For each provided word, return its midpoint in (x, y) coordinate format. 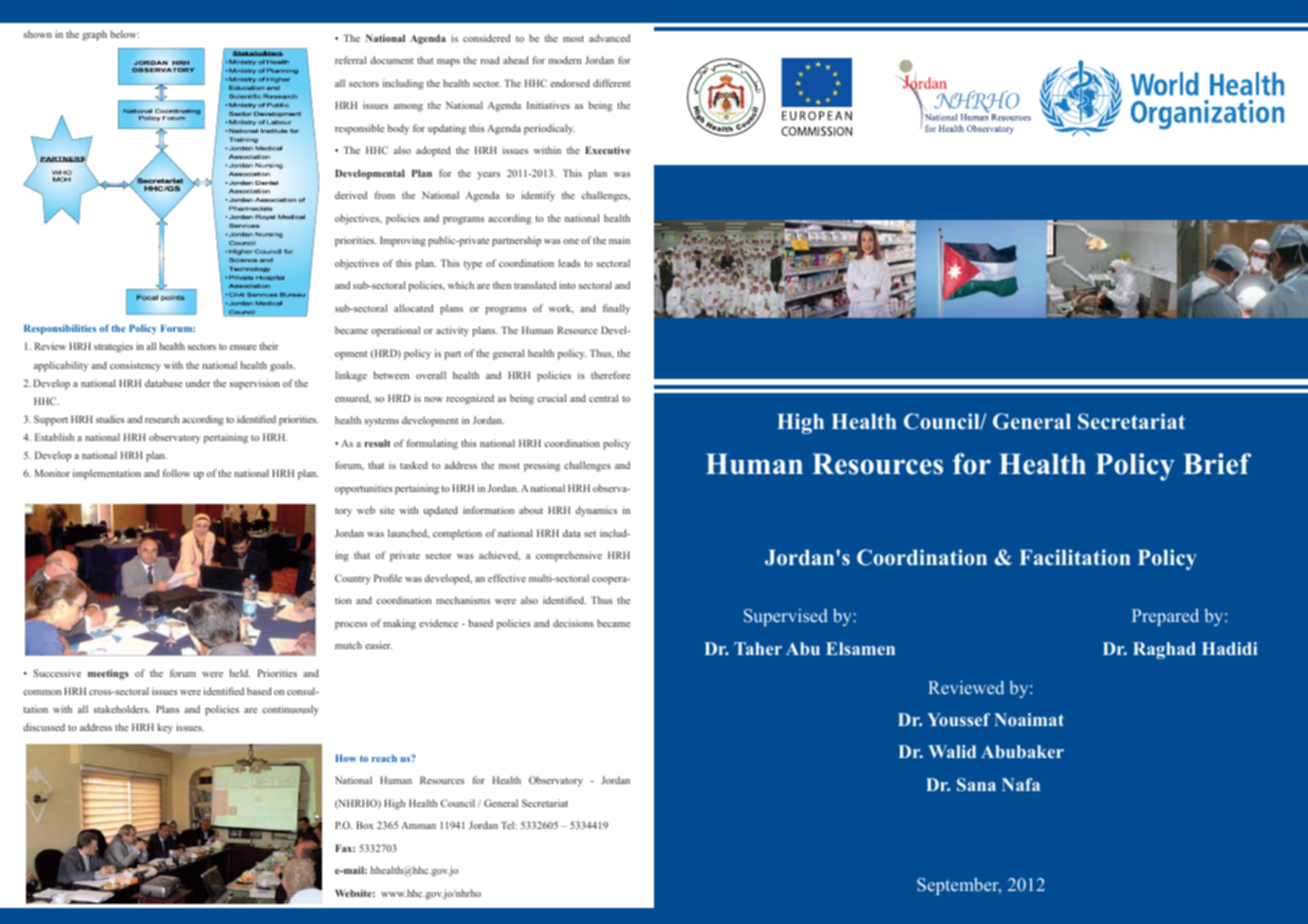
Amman (418, 825)
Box (365, 825)
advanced (609, 38)
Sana (976, 785)
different (611, 83)
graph (94, 35)
